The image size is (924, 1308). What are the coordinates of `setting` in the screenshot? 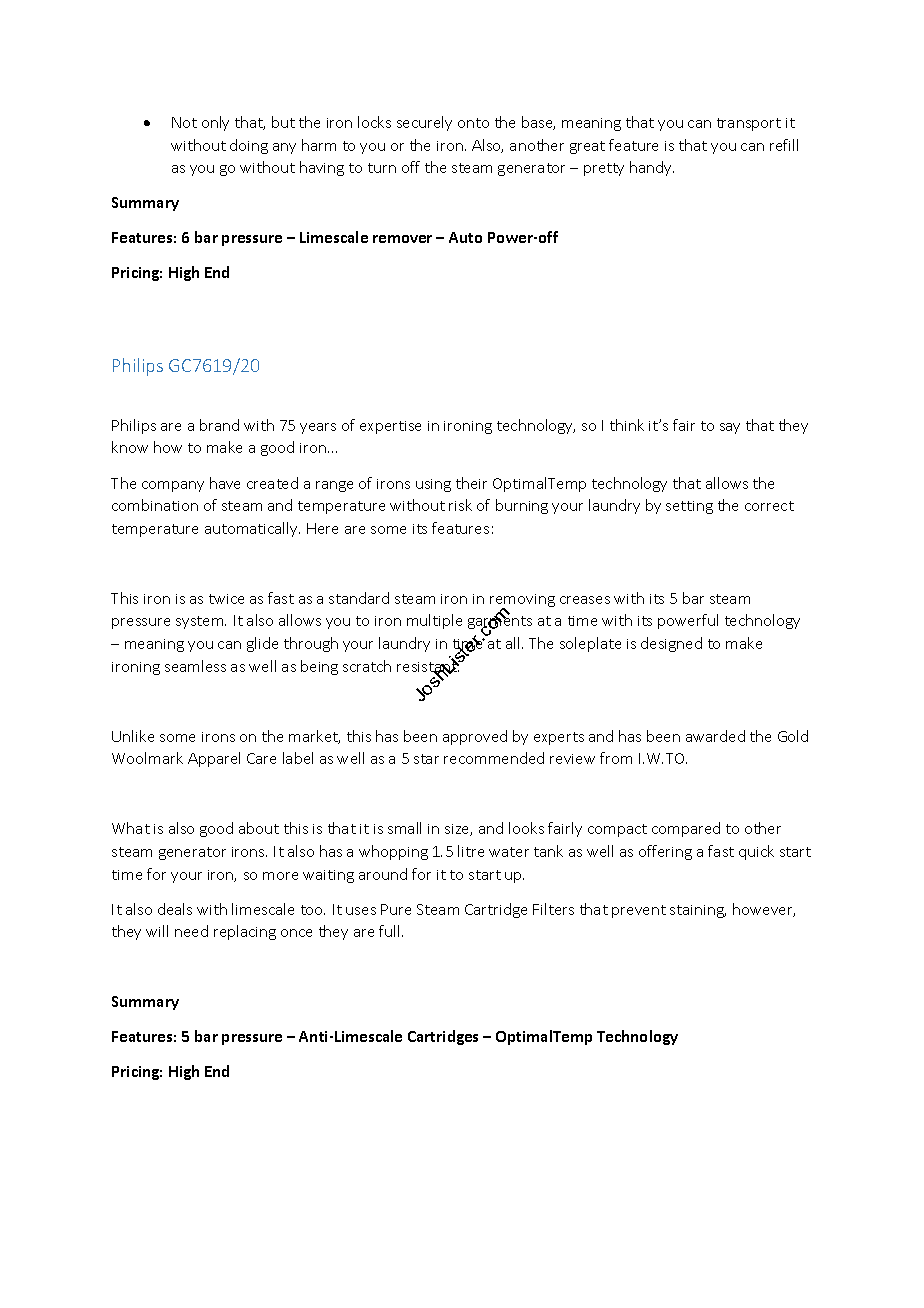 It's located at (689, 507).
